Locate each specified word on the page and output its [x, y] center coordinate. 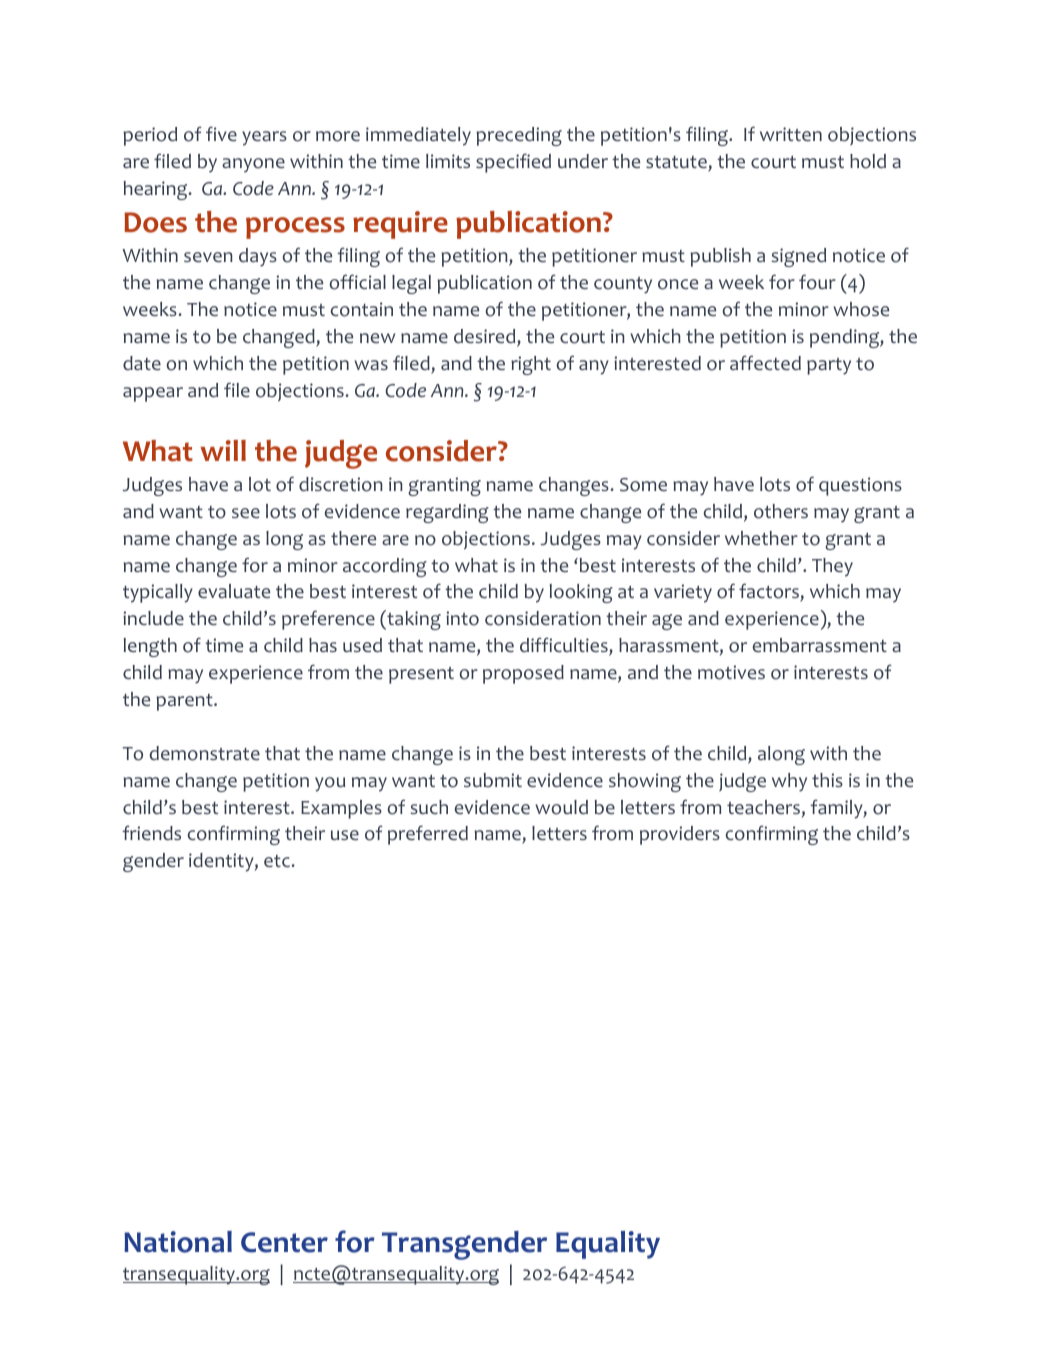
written [791, 134]
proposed [523, 674]
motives [731, 672]
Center [284, 1242]
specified [513, 163]
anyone [253, 165]
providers [680, 835]
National [178, 1242]
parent [185, 702]
